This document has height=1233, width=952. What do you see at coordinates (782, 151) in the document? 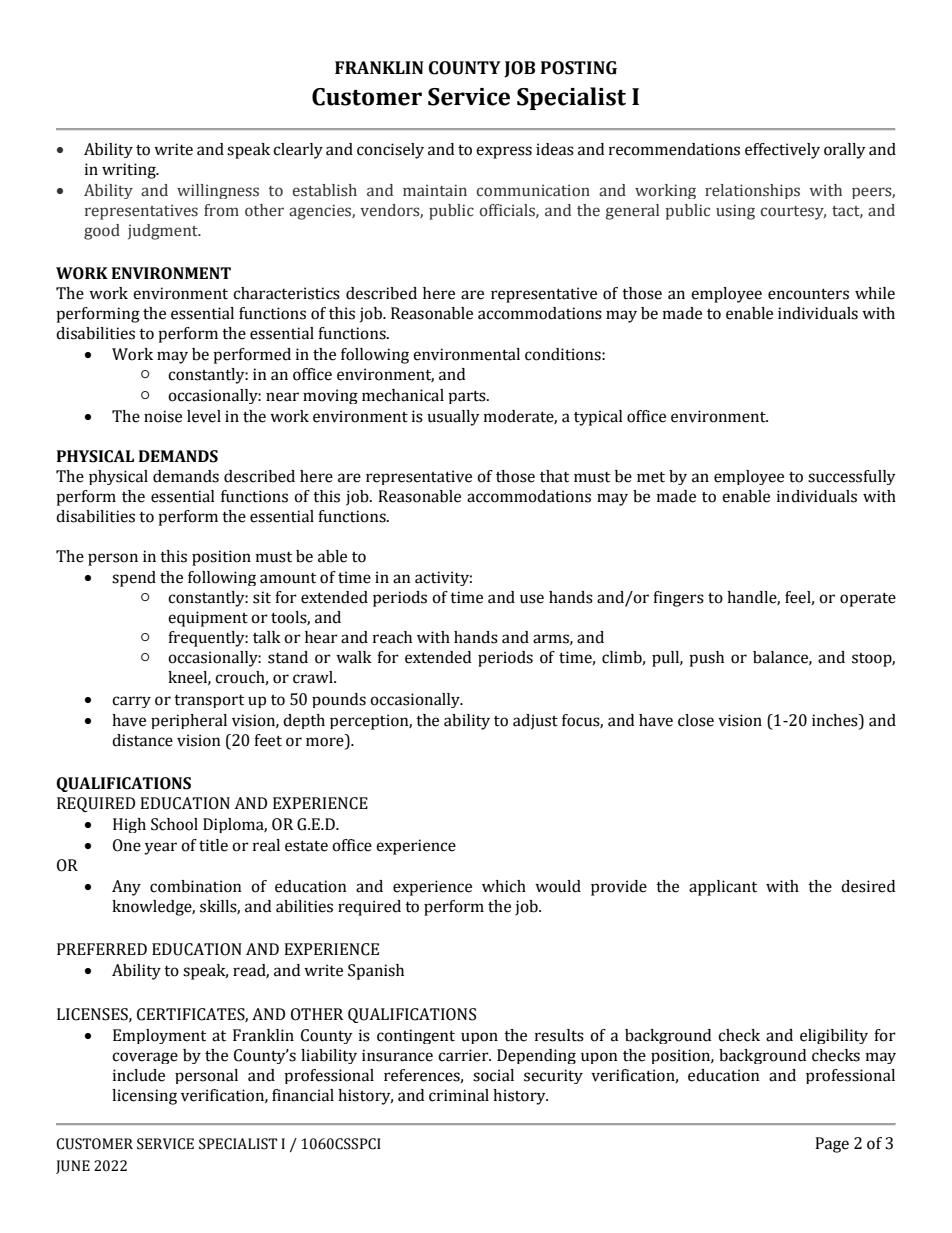
I see `effectively` at bounding box center [782, 151].
